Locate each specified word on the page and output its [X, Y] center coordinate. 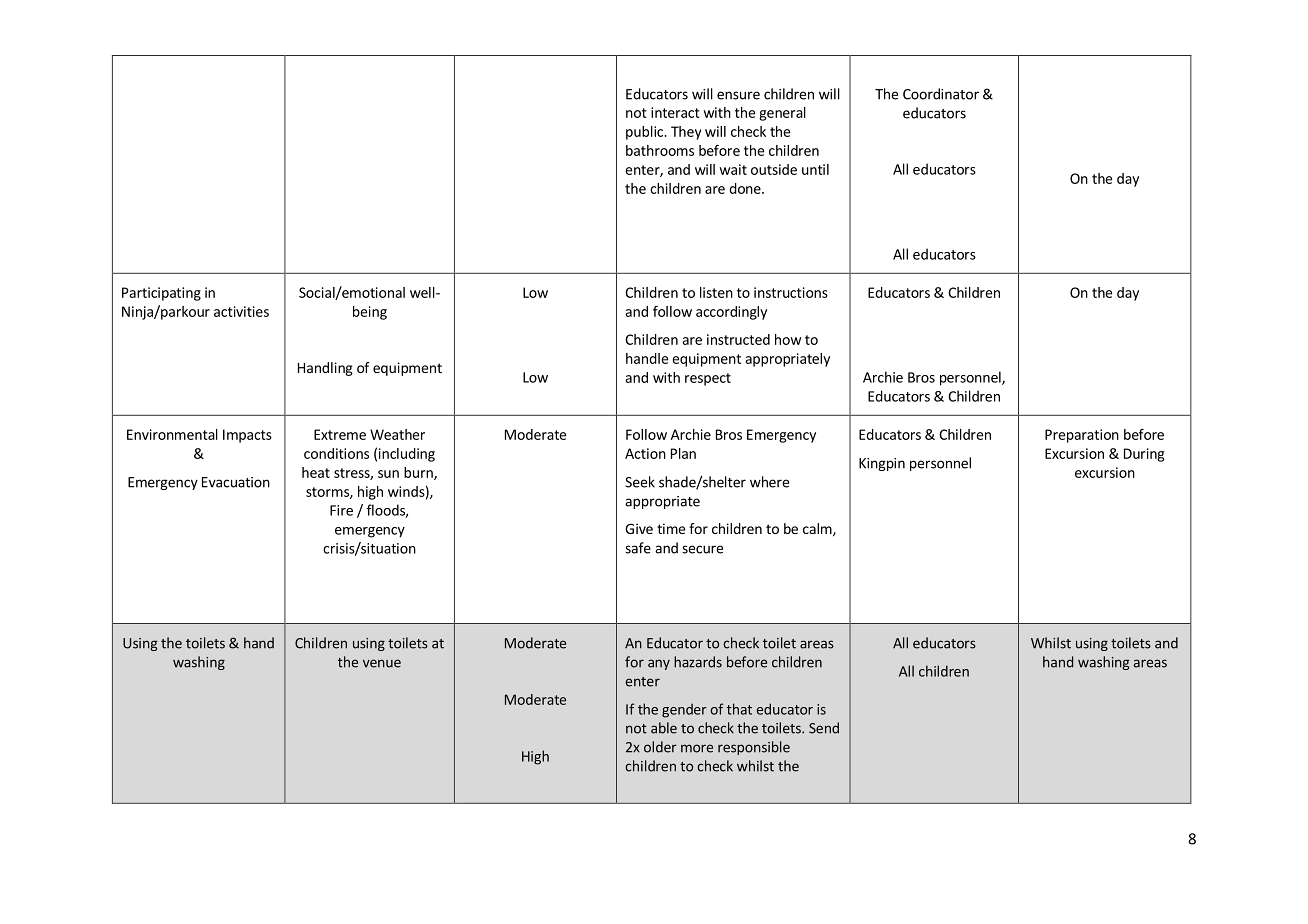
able [664, 728]
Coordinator [941, 94]
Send [824, 728]
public [645, 133]
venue [382, 663]
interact [675, 112]
